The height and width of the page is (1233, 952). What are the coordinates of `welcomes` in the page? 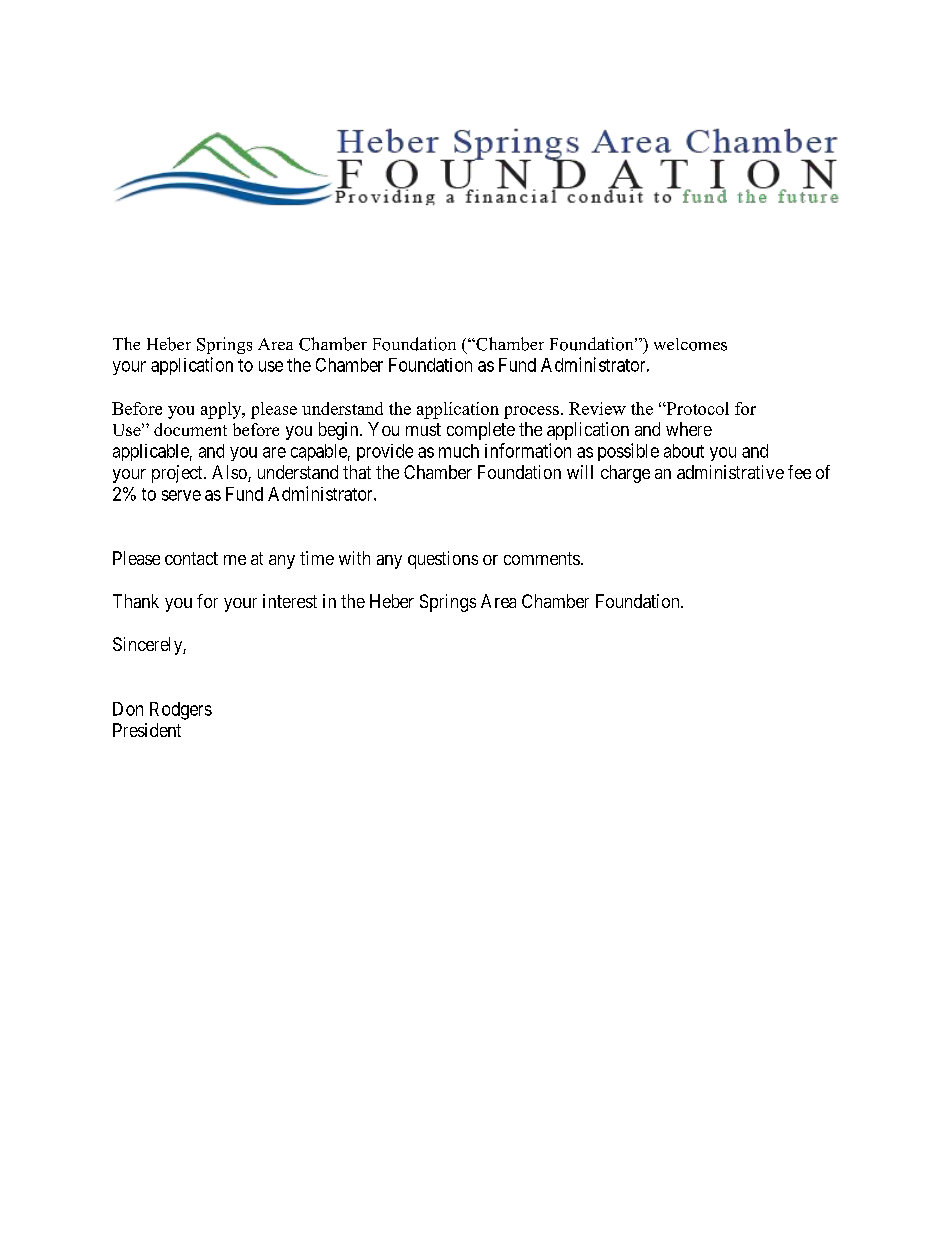 It's located at (690, 344).
